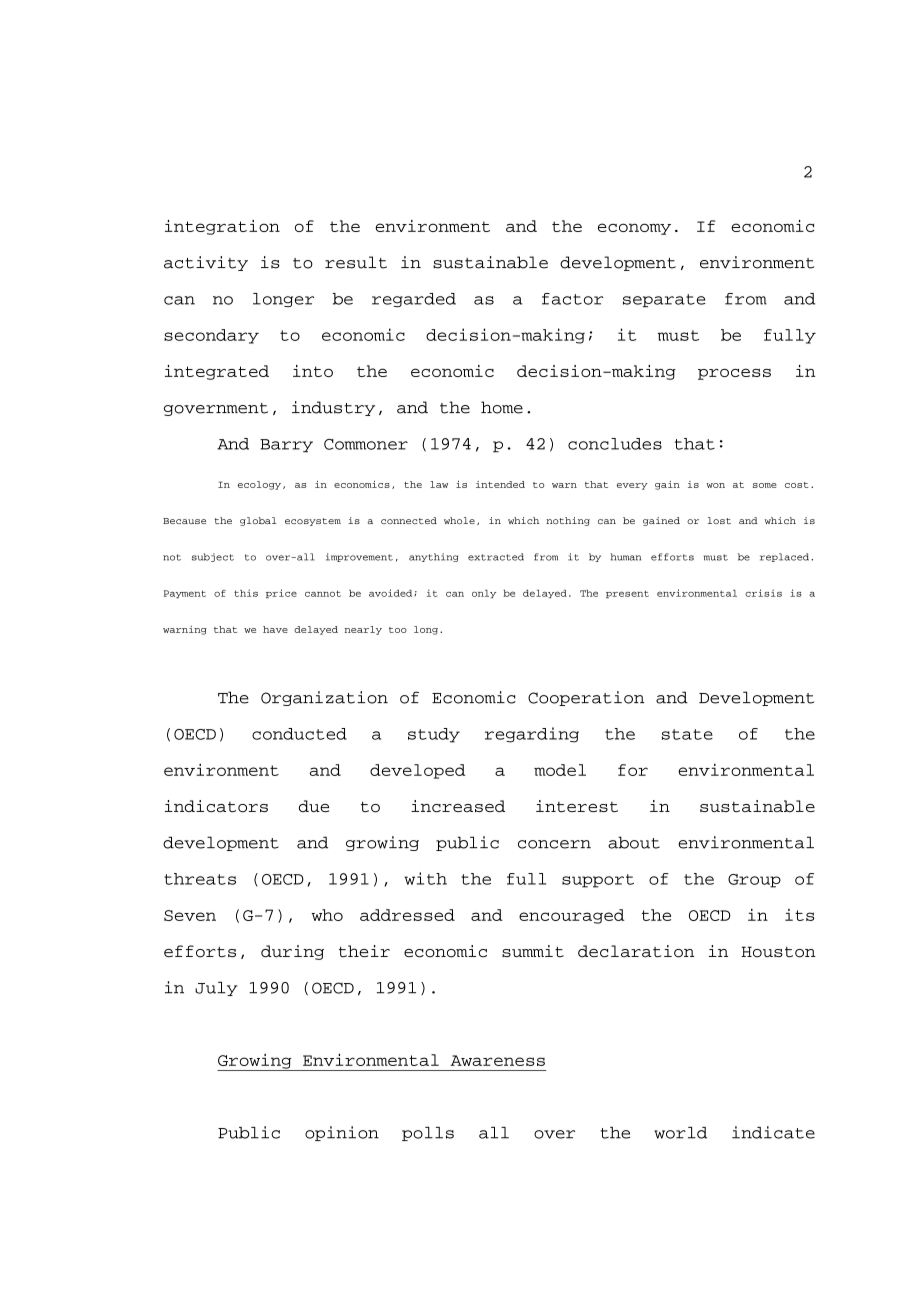  I want to click on integration, so click(222, 227).
